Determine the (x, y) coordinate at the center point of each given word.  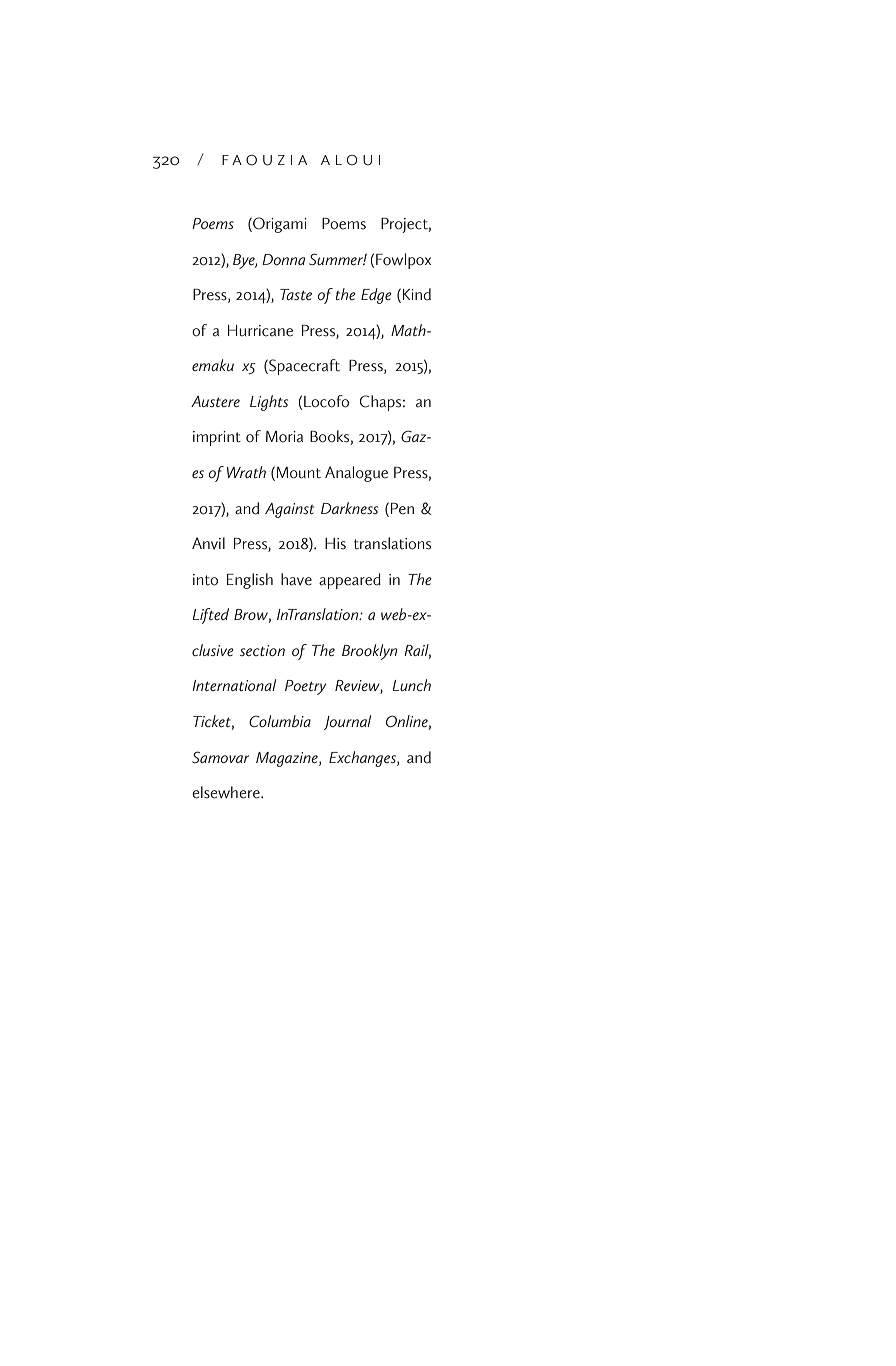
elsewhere (227, 792)
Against (289, 510)
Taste (296, 294)
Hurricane (260, 331)
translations (392, 543)
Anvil (208, 543)
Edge (376, 296)
